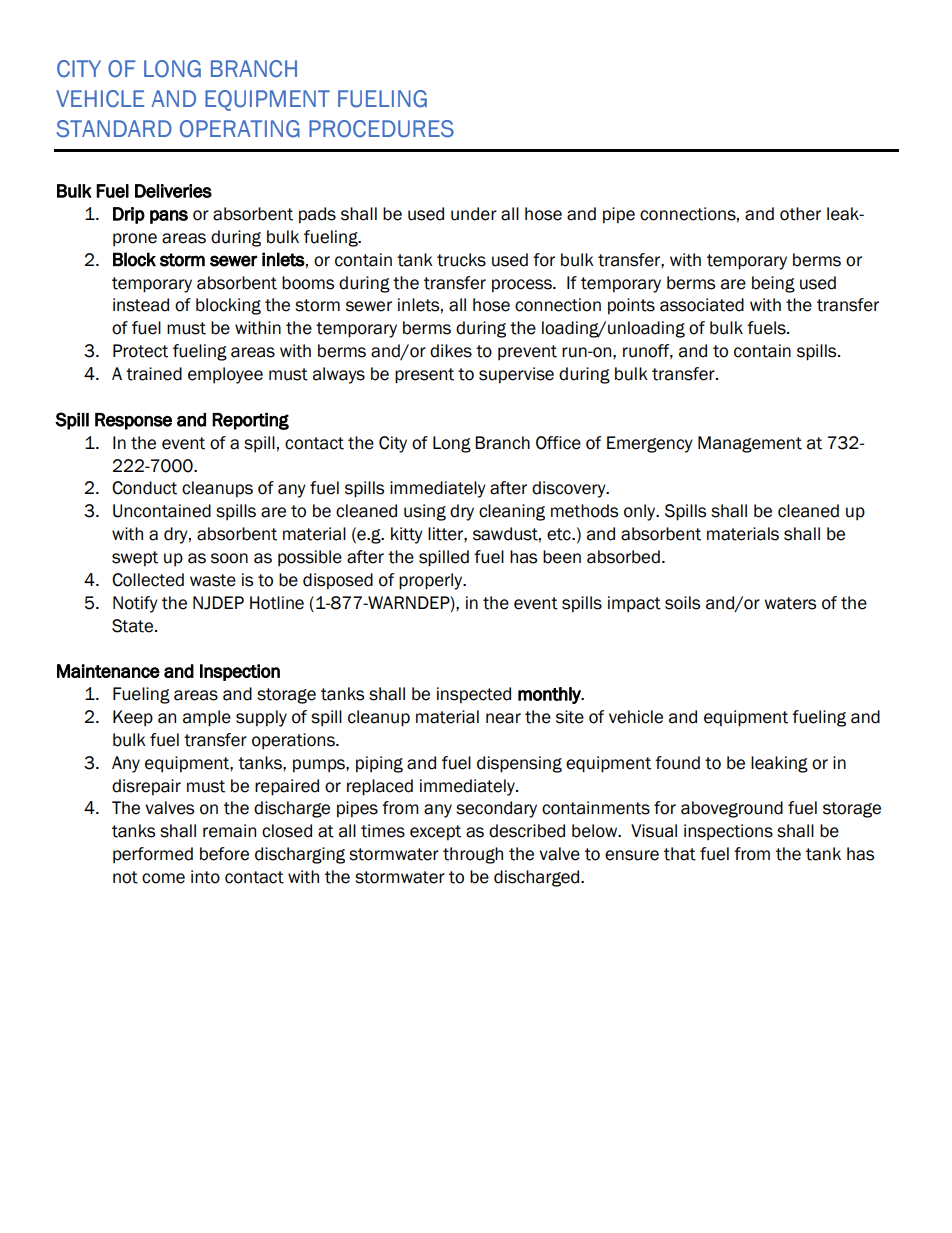 Image resolution: width=952 pixels, height=1233 pixels. I want to click on PROCEDURES, so click(381, 129).
